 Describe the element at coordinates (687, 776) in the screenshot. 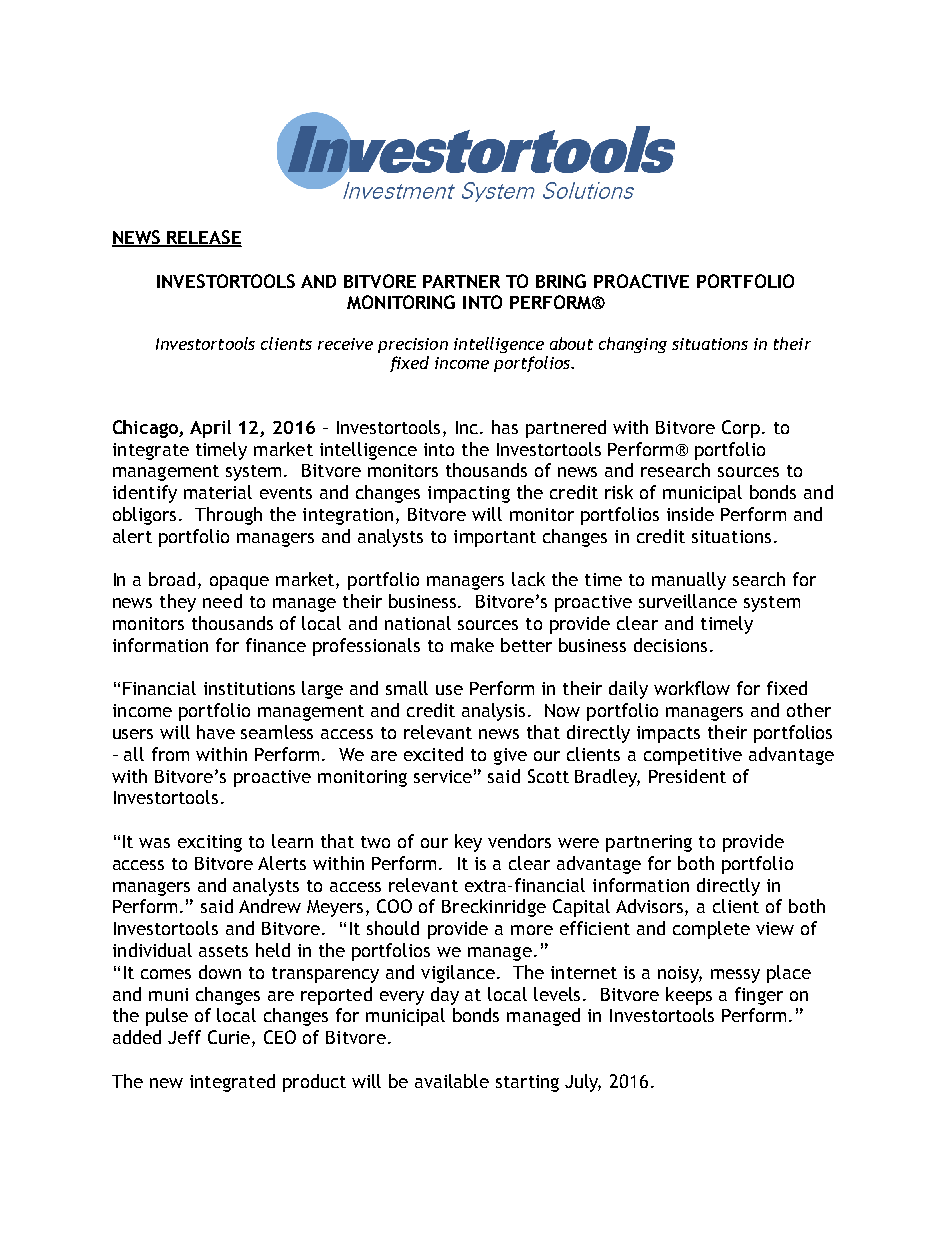

I see `President` at that location.
